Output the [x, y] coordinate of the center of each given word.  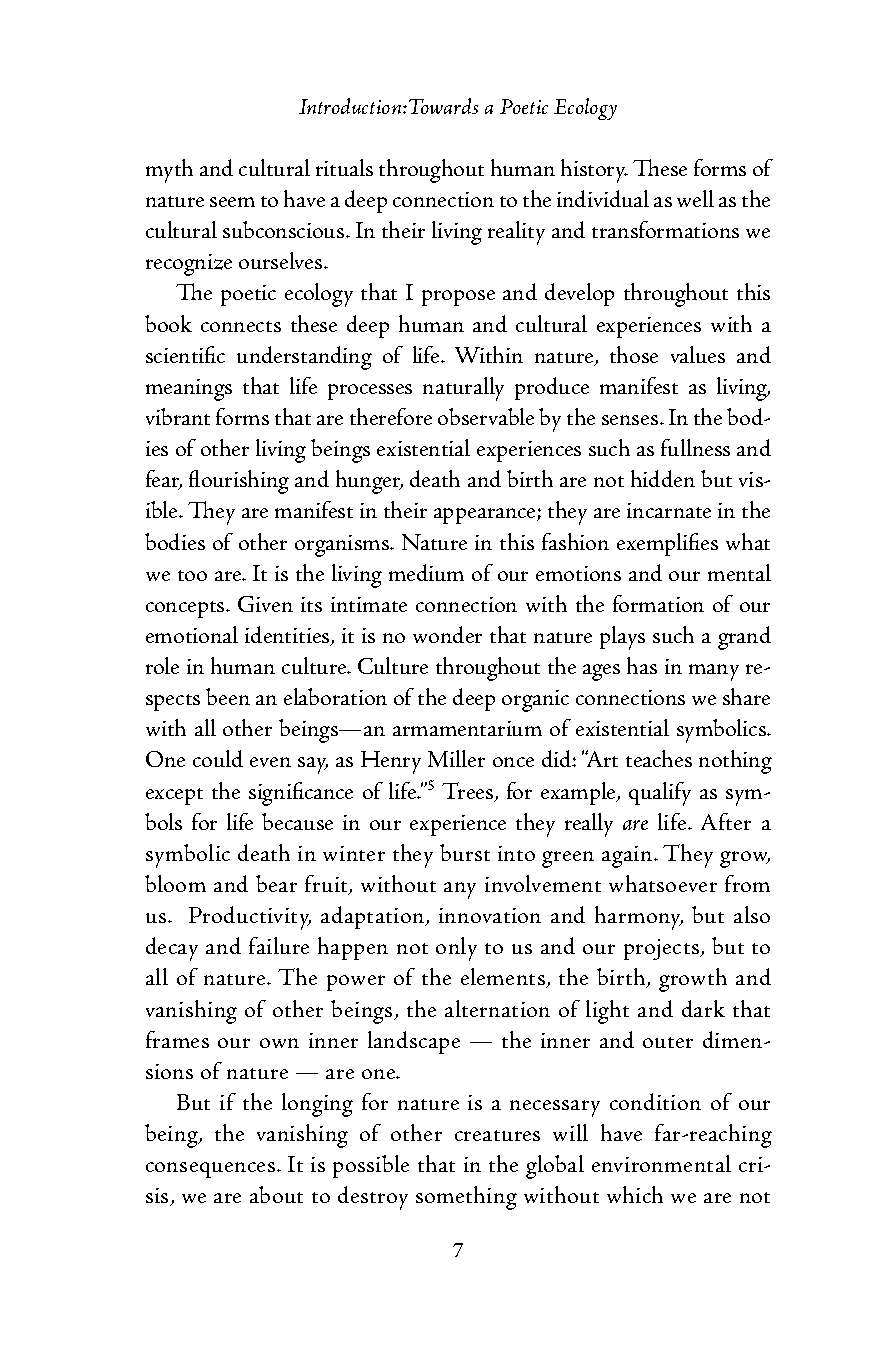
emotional [192, 634]
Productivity [250, 918]
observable [486, 416]
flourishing [239, 482]
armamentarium [467, 728]
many [714, 672]
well [695, 198]
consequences [210, 1170]
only [456, 949]
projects [662, 949]
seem [232, 202]
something [466, 1198]
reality [516, 233]
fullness [695, 447]
